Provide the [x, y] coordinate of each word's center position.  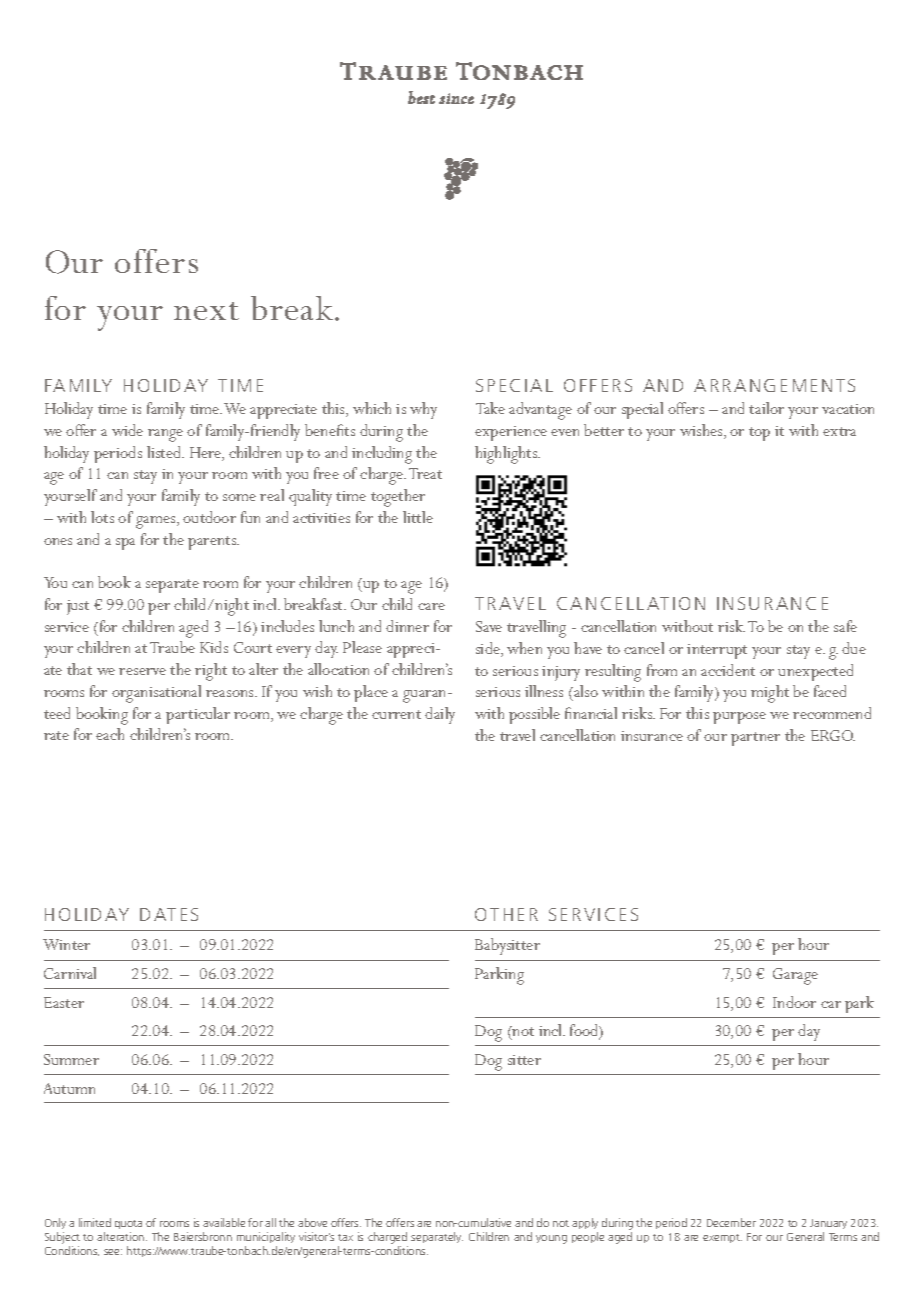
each [110, 734]
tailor [766, 408]
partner [755, 739]
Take [490, 408]
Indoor [794, 1002]
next [206, 311]
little [418, 517]
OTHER [506, 914]
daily [440, 715]
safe [845, 626]
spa [125, 544]
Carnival [70, 973]
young [551, 1239]
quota [128, 1224]
